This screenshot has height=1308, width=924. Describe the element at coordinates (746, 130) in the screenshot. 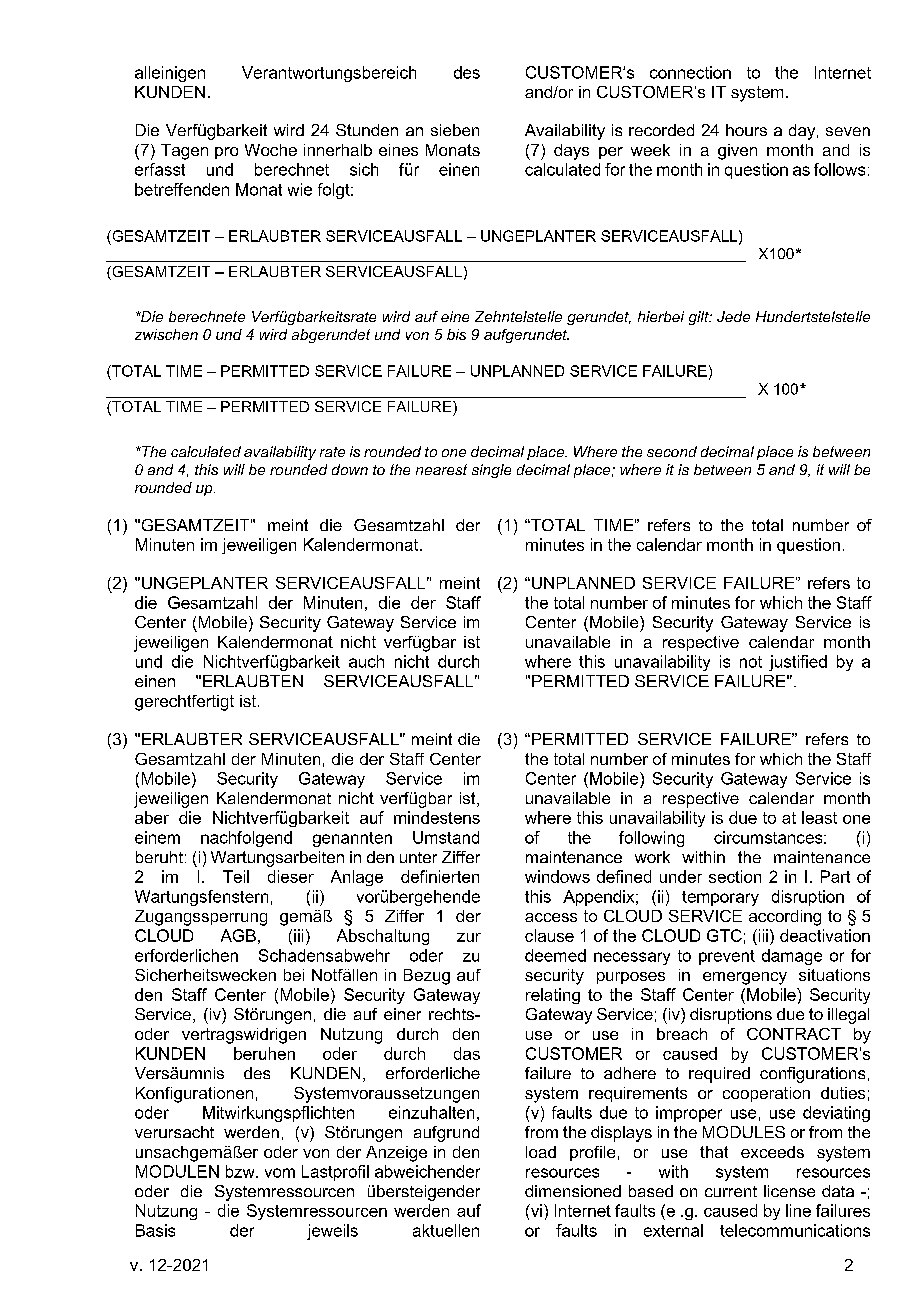

I see `hours` at that location.
